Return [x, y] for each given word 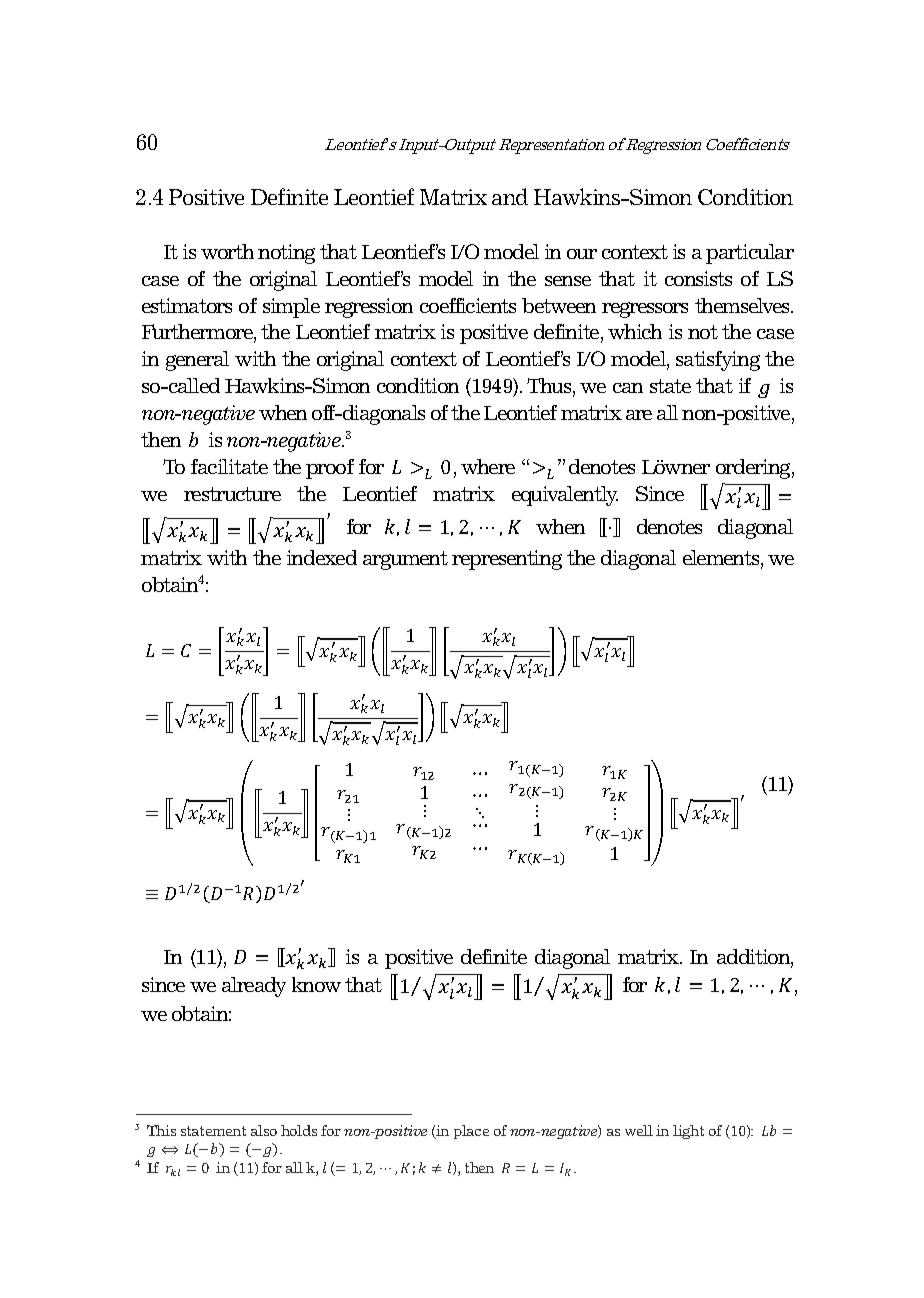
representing [507, 560]
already [254, 987]
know [316, 984]
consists [698, 278]
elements [722, 559]
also [264, 1130]
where [488, 466]
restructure [232, 494]
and [510, 196]
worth [227, 251]
